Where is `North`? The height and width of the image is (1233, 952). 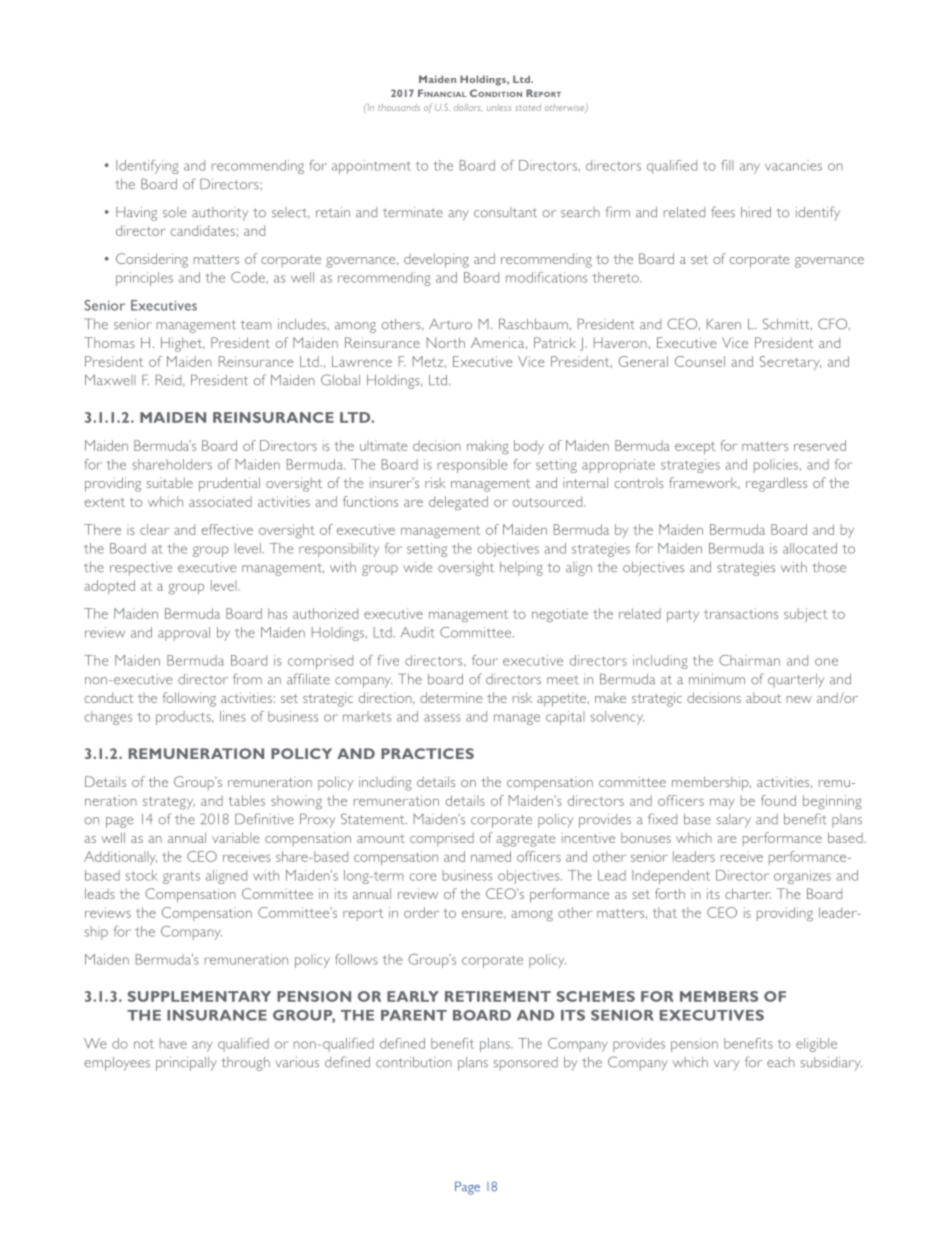
North is located at coordinates (446, 342).
